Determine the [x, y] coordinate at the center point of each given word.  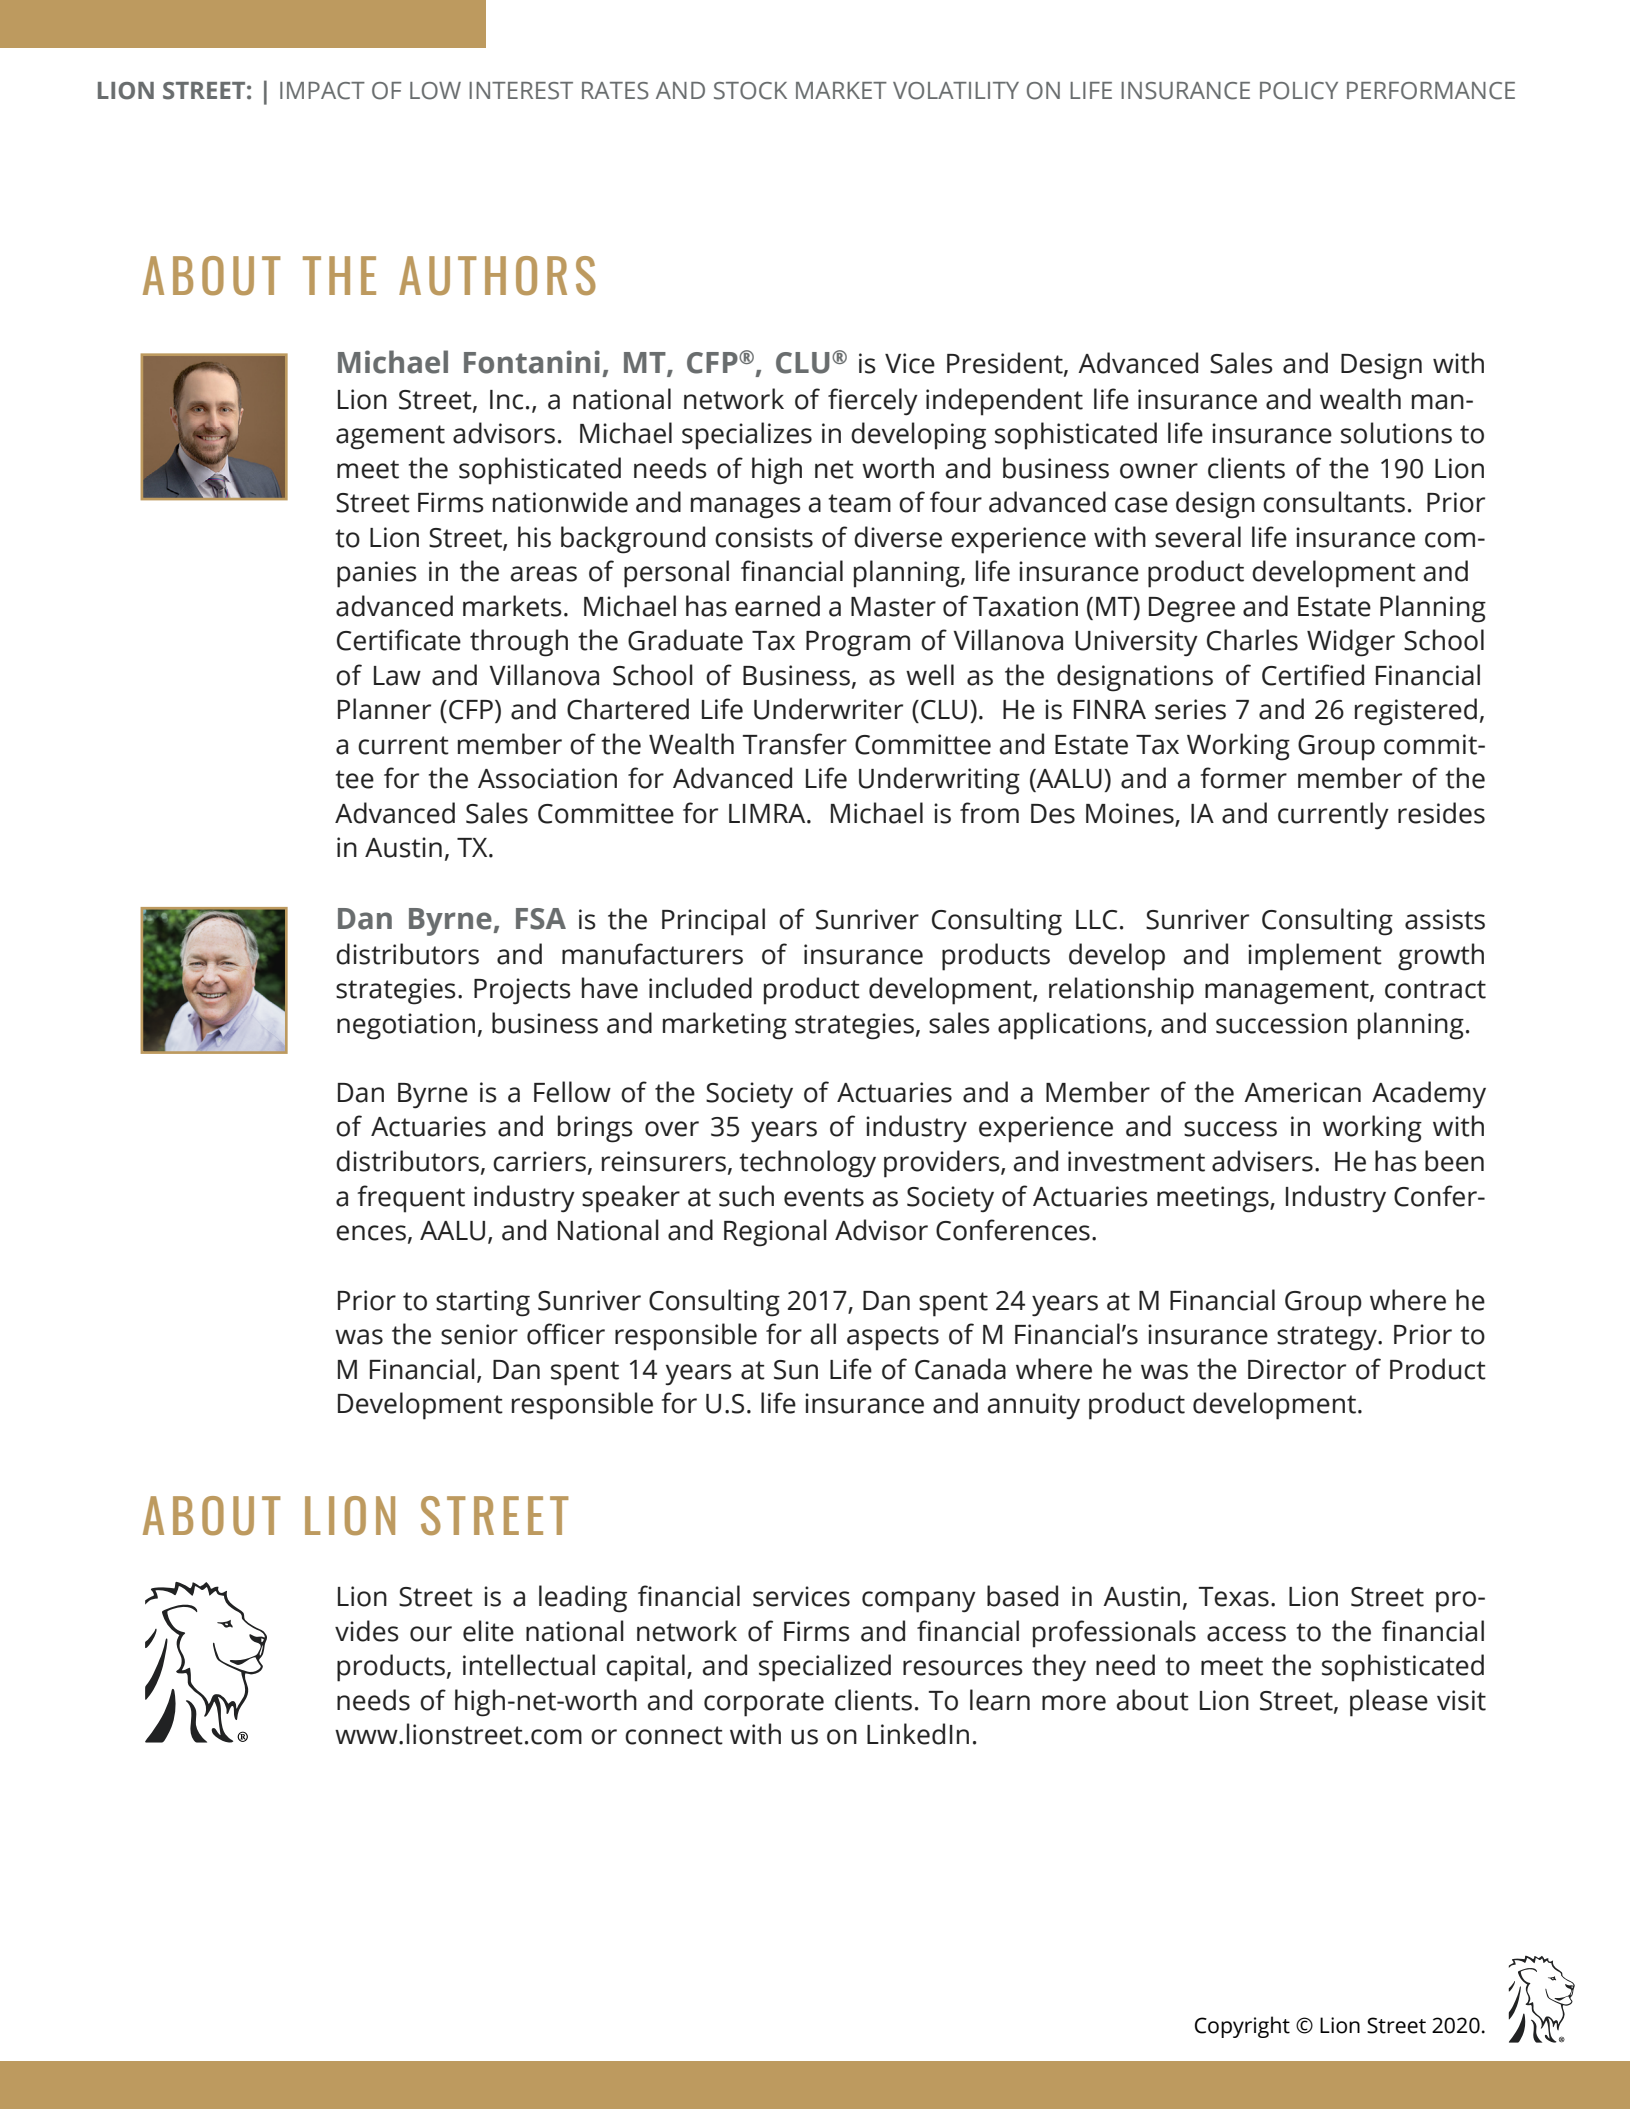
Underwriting [939, 781]
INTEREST [521, 91]
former [1243, 778]
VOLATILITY [956, 91]
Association [547, 778]
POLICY [1299, 91]
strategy [1328, 1338]
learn [1000, 1700]
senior [479, 1334]
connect [674, 1735]
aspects [893, 1338]
